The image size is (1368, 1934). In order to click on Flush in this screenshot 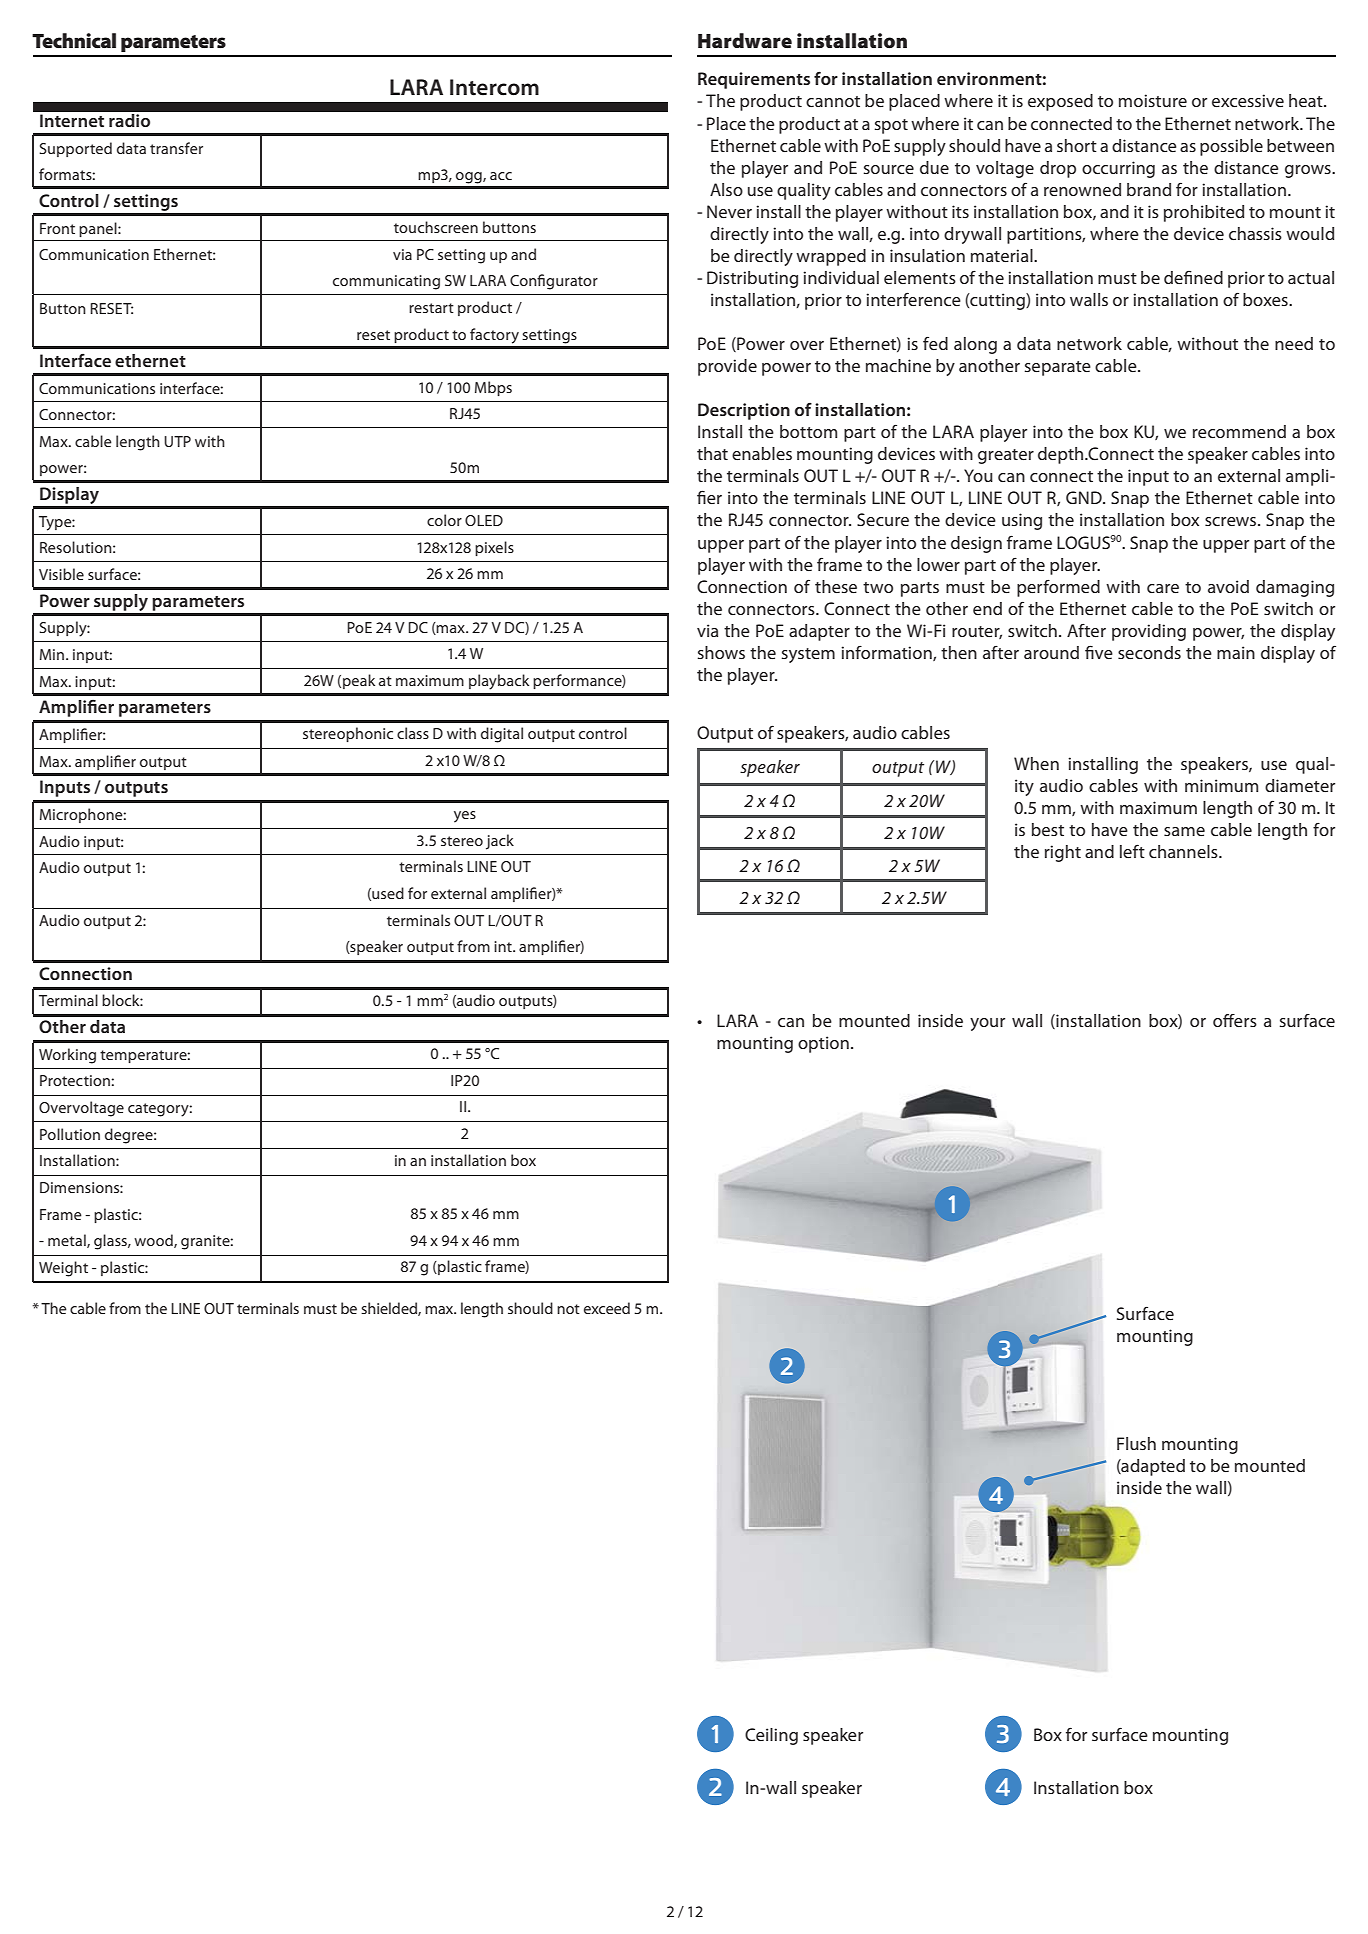, I will do `click(1136, 1443)`.
